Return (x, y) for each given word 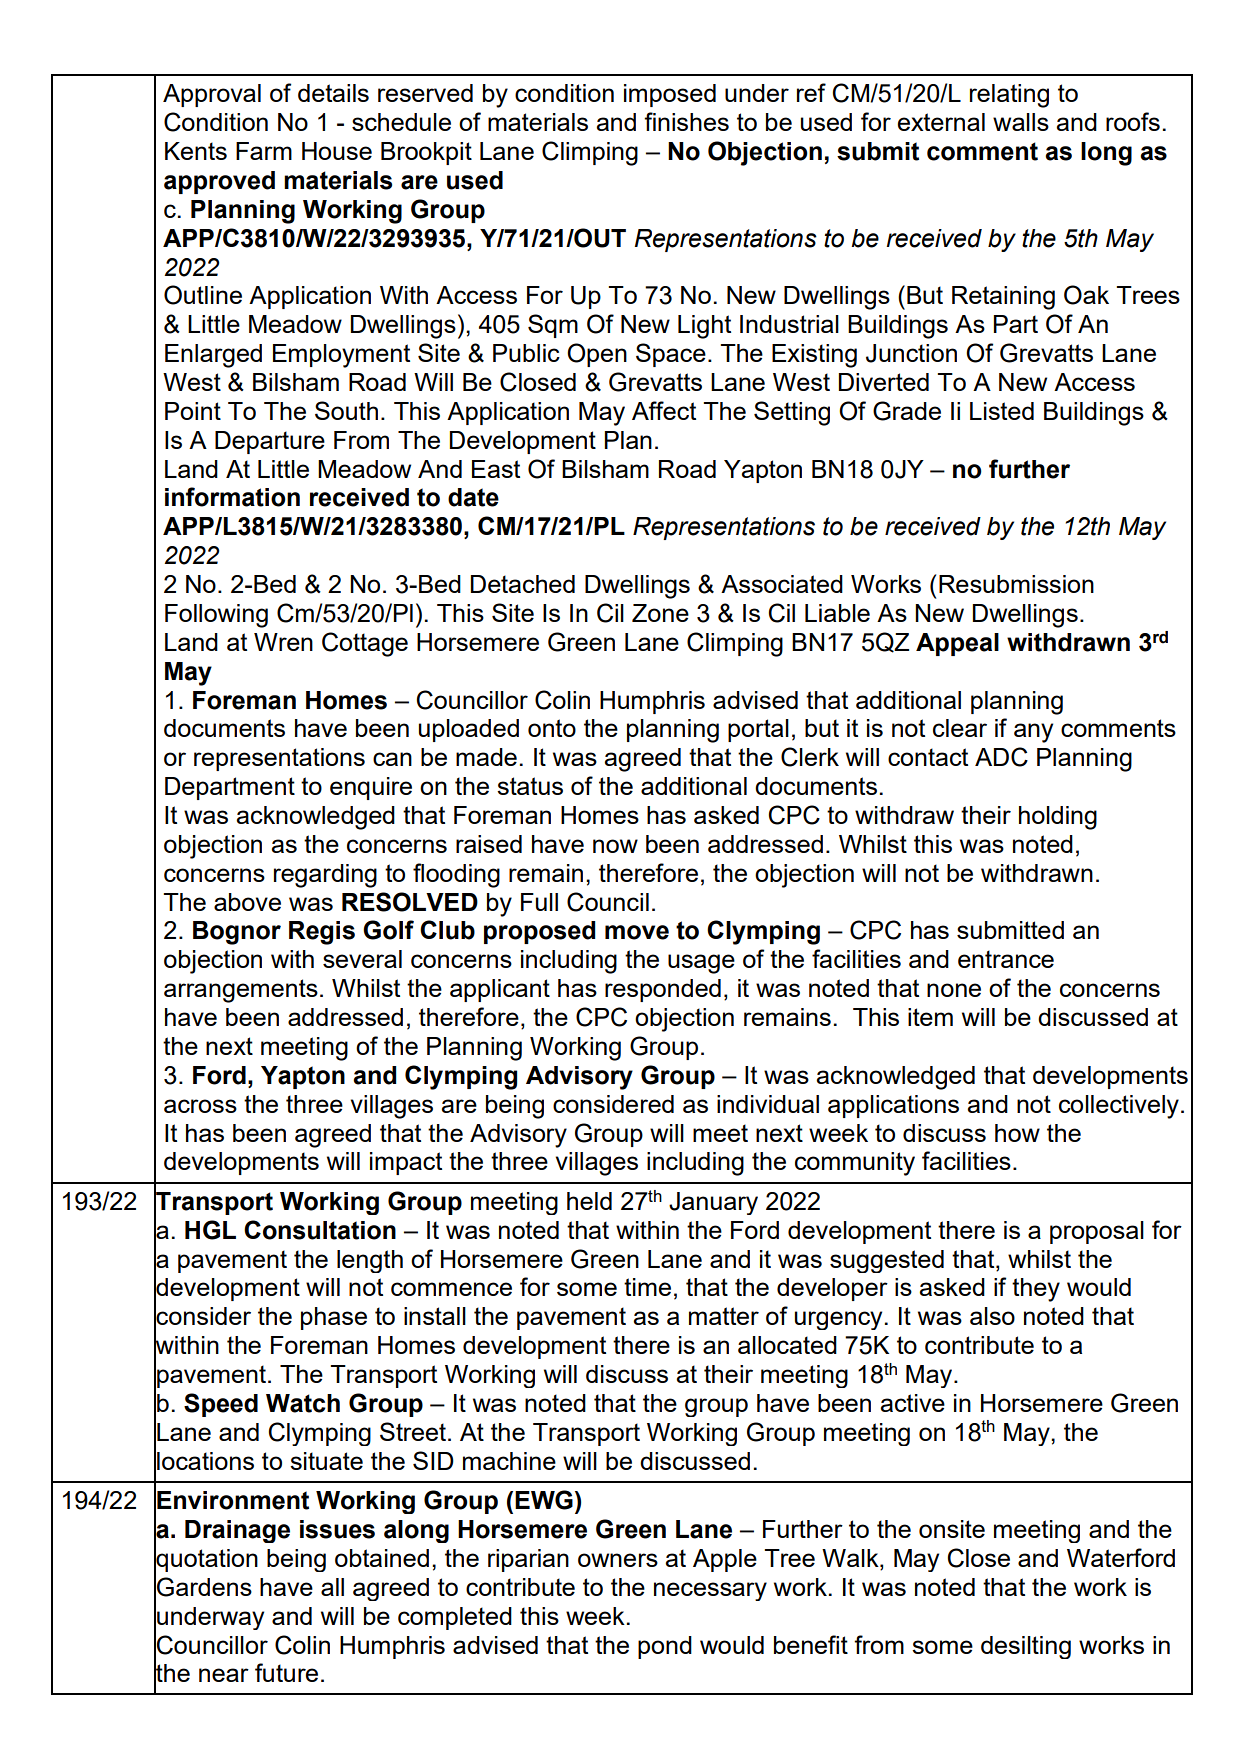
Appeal (957, 644)
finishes (686, 121)
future (286, 1672)
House (337, 151)
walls (1021, 122)
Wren (283, 642)
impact (406, 1163)
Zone (660, 613)
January (713, 1203)
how (1017, 1133)
